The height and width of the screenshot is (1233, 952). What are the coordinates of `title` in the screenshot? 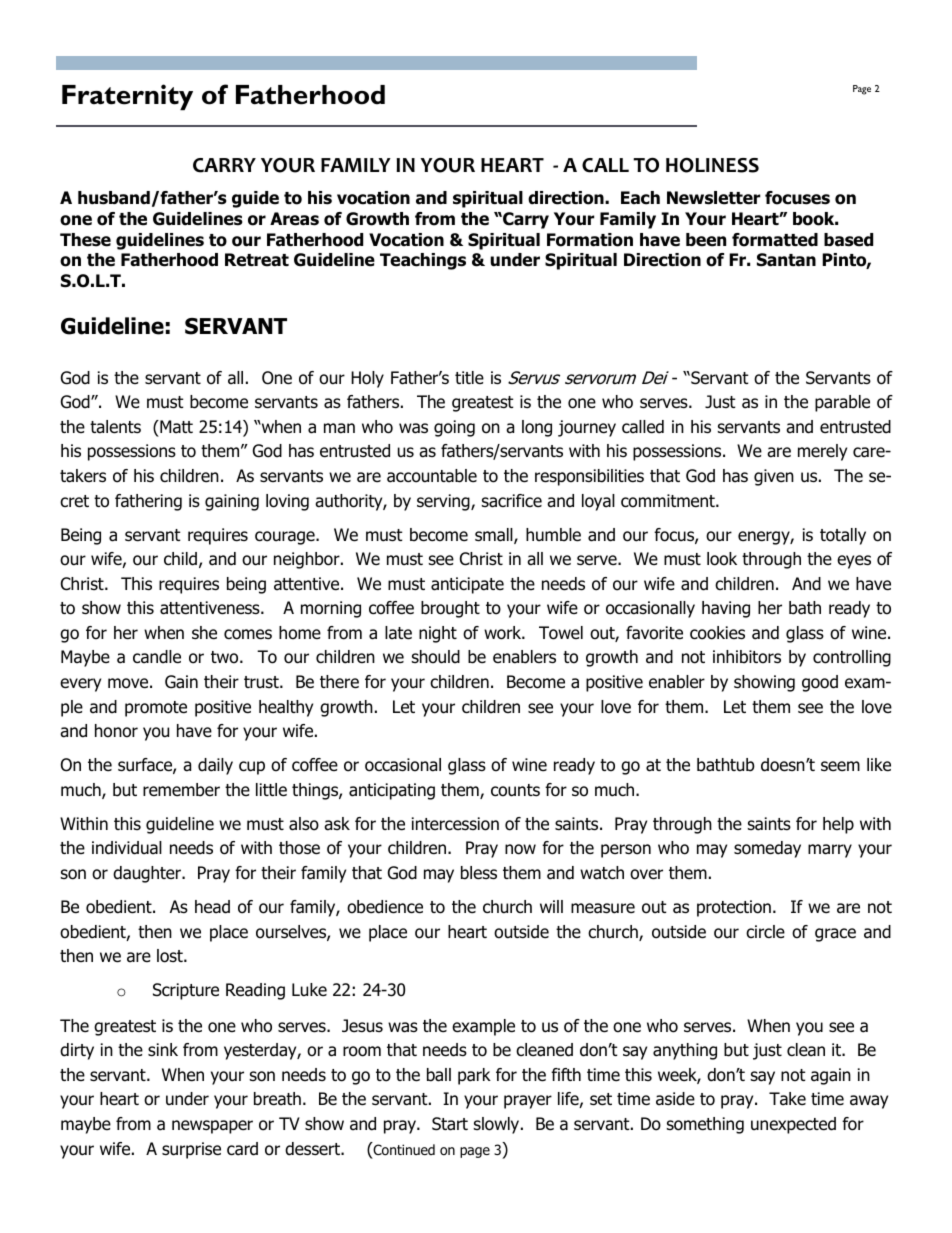 It's located at (469, 377).
